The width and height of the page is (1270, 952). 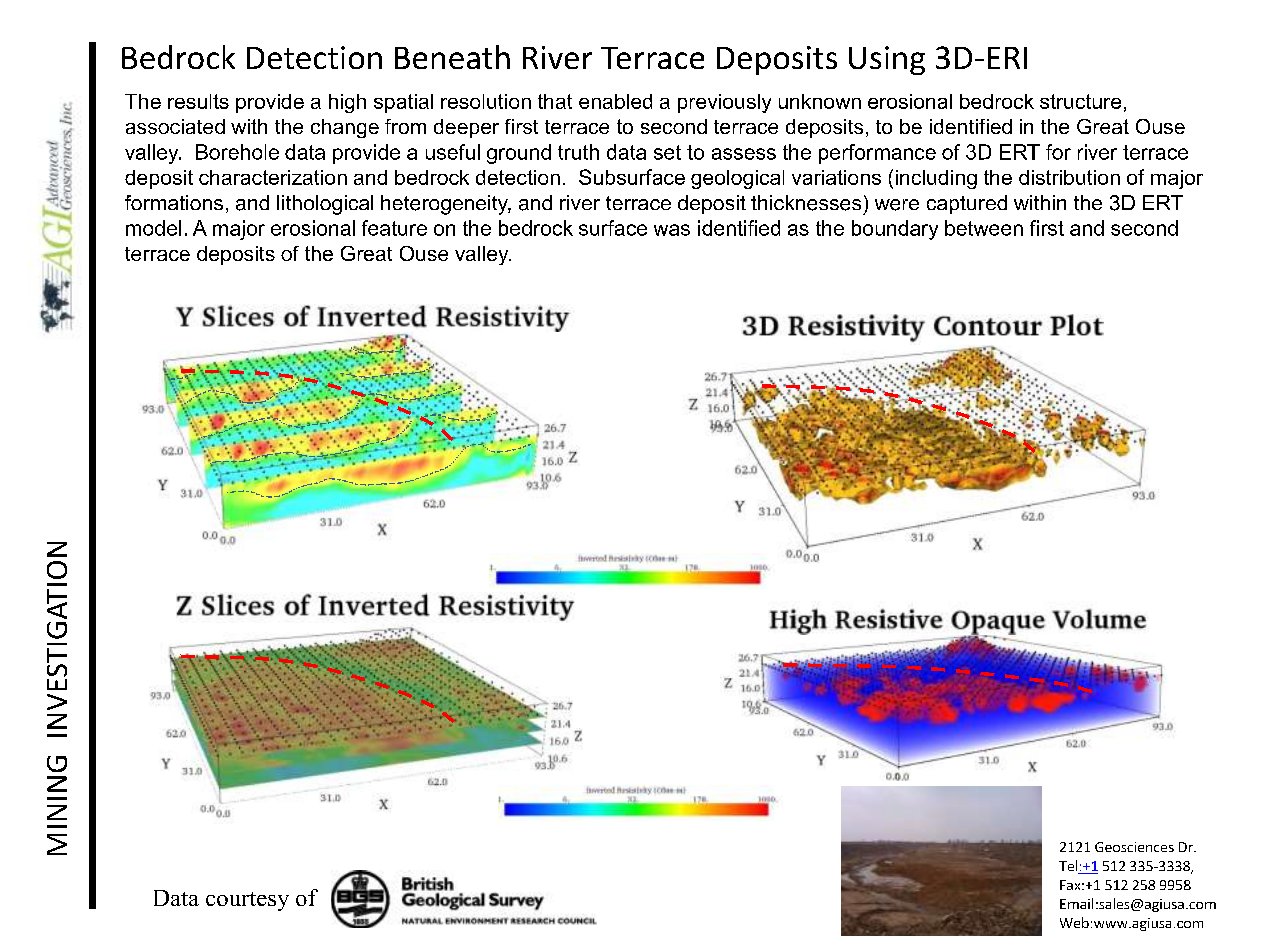 What do you see at coordinates (615, 101) in the page?
I see `enabled` at bounding box center [615, 101].
